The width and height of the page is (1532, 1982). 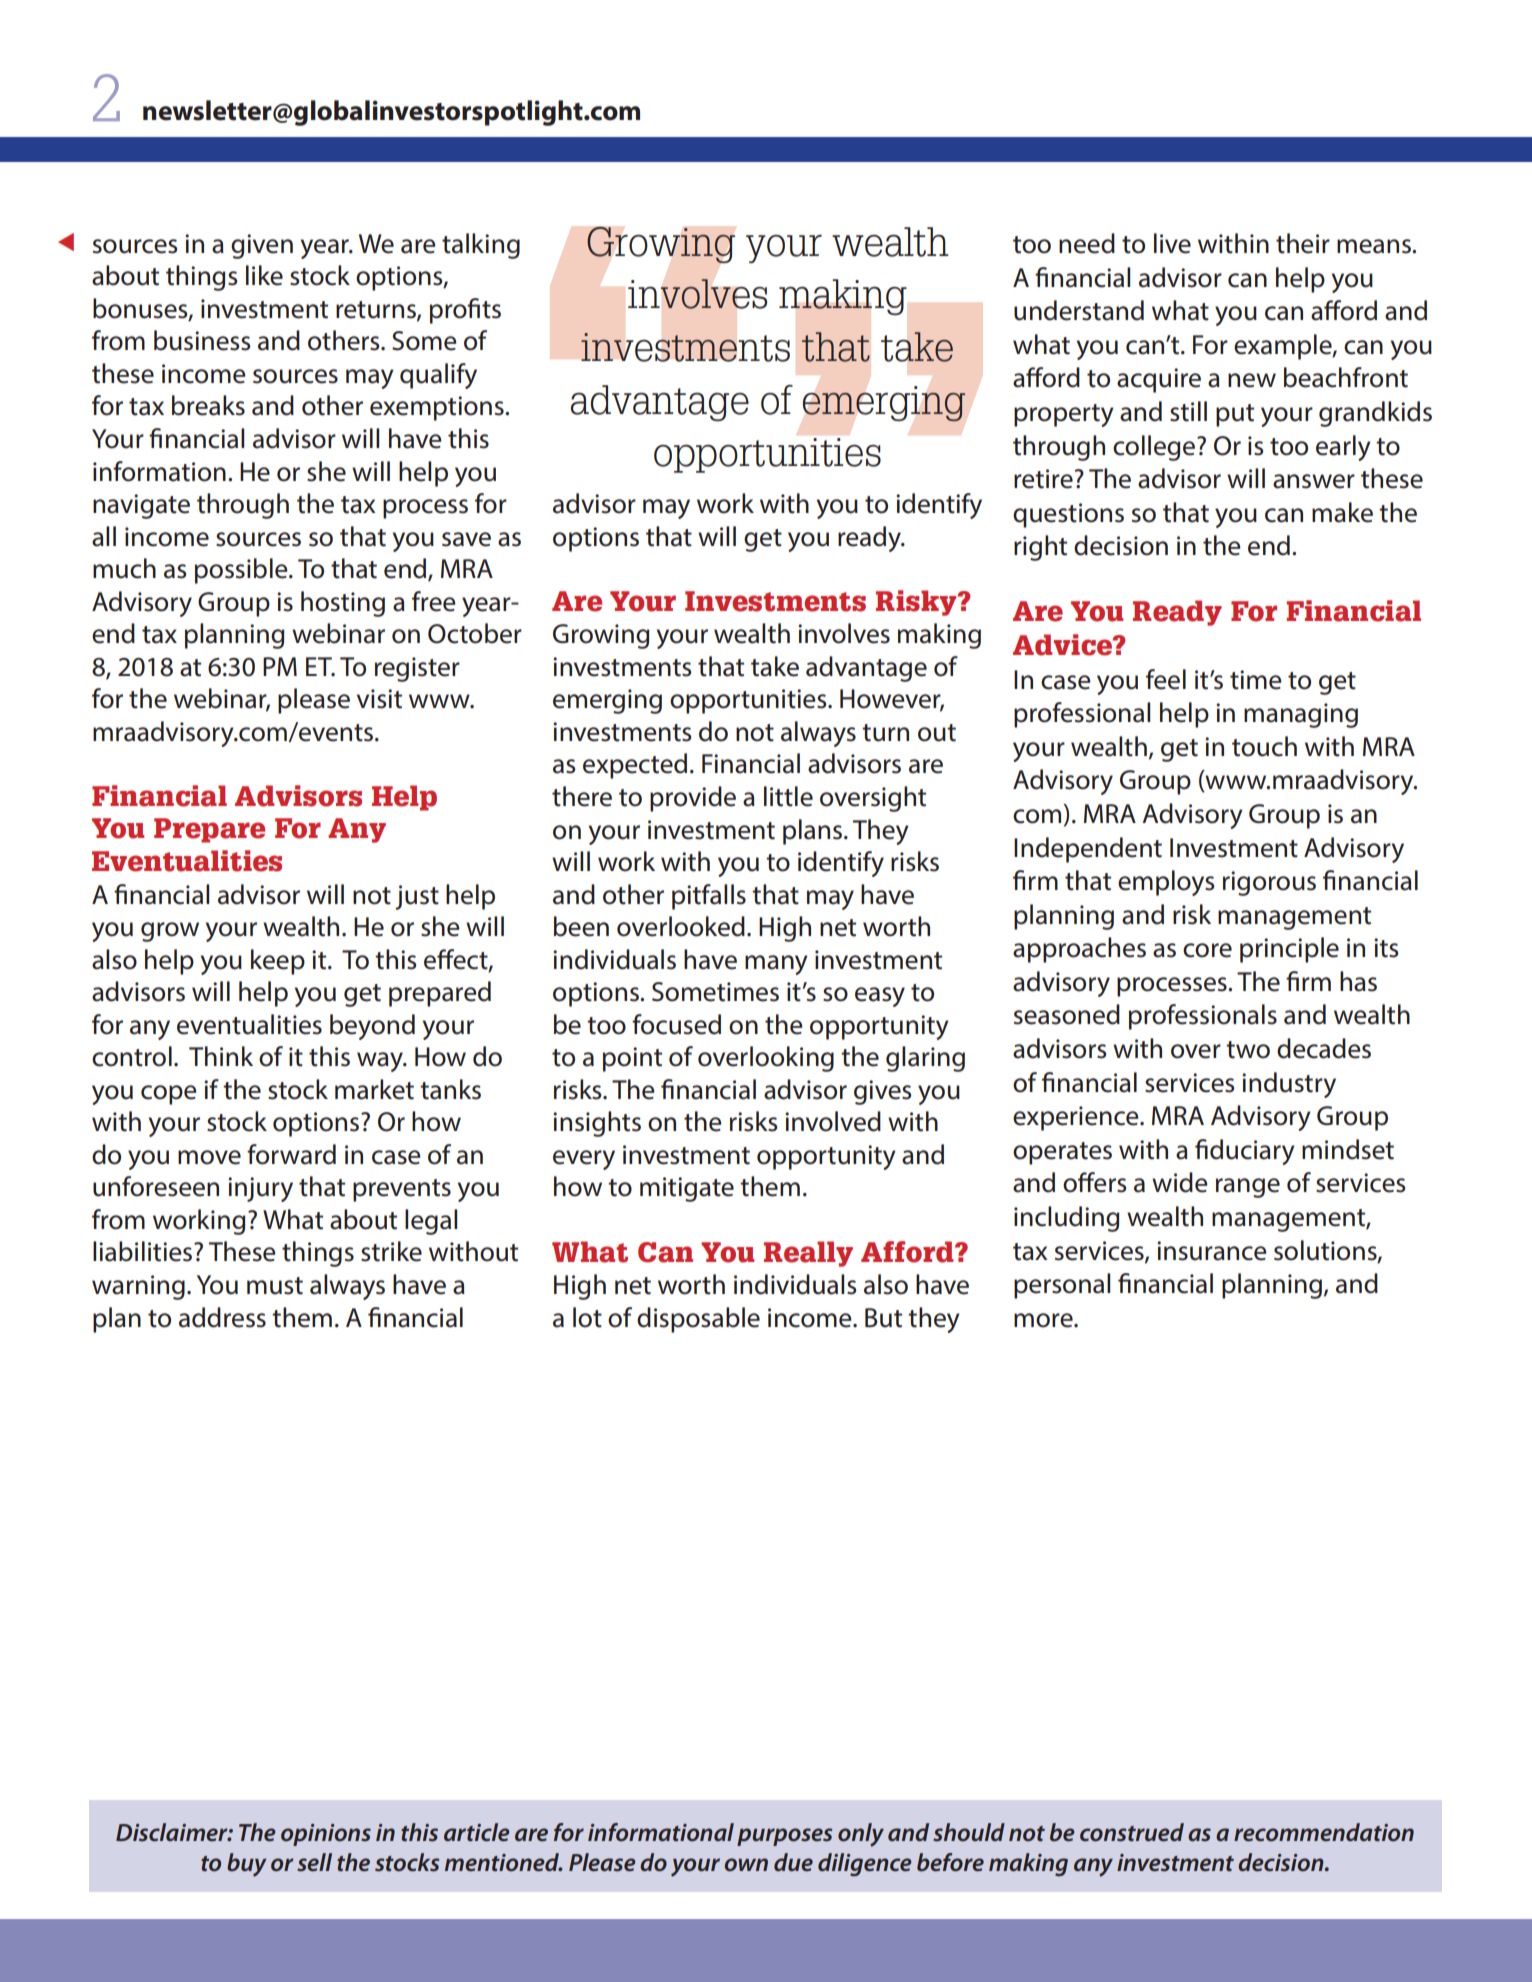 What do you see at coordinates (481, 246) in the page?
I see `talking` at bounding box center [481, 246].
